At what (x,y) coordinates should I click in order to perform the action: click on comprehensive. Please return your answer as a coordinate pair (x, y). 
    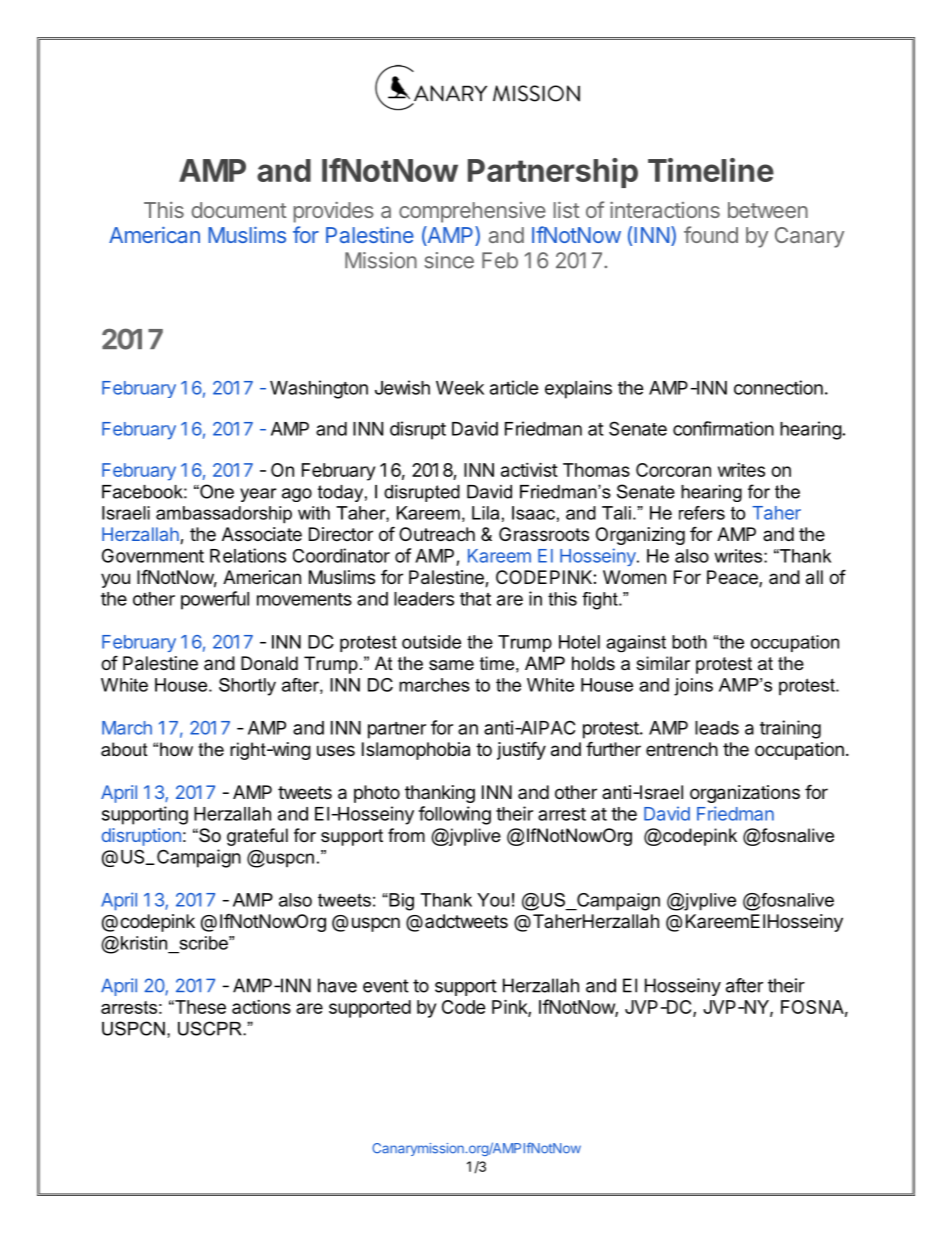
    Looking at the image, I should click on (472, 212).
